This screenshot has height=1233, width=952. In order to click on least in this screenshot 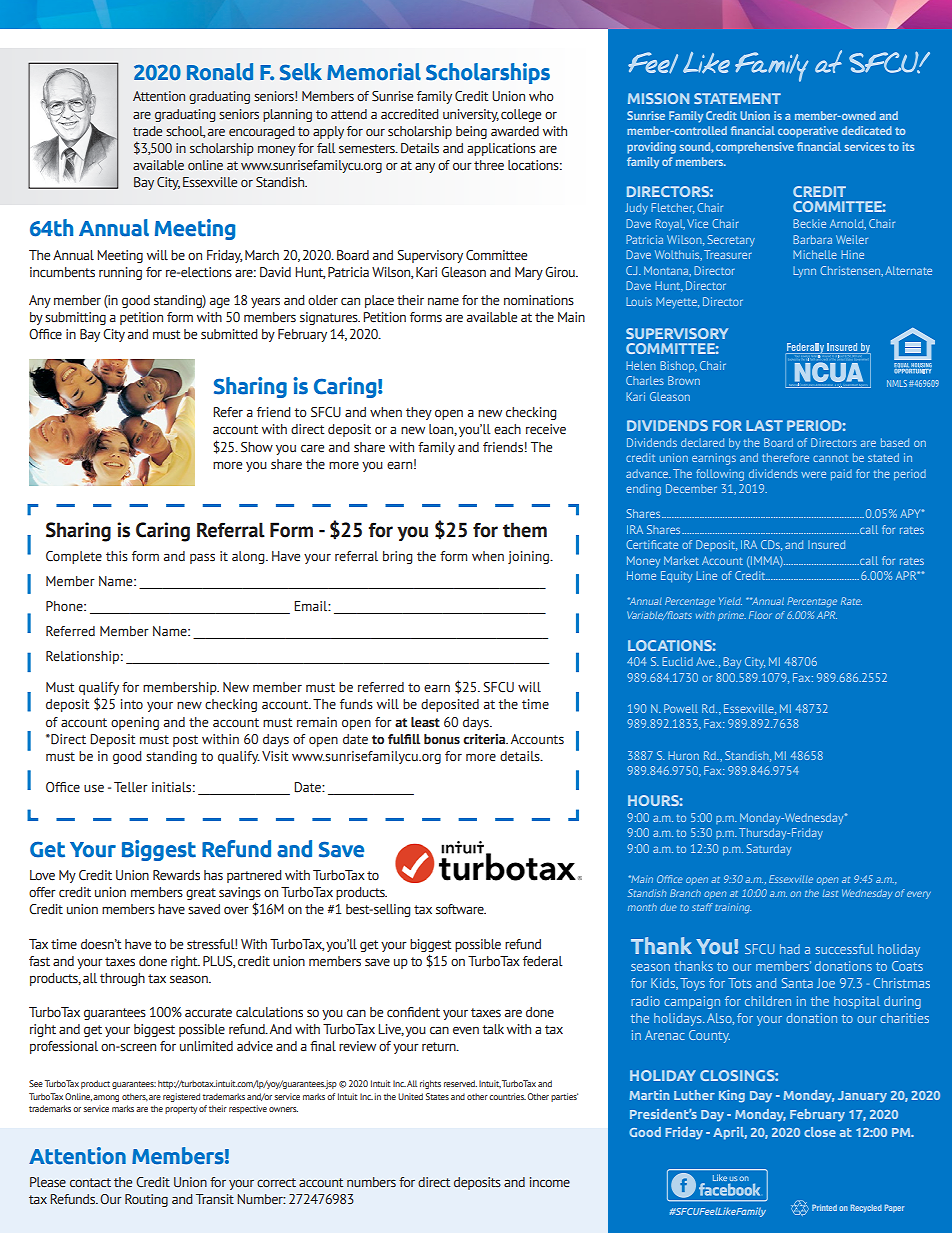, I will do `click(425, 722)`.
